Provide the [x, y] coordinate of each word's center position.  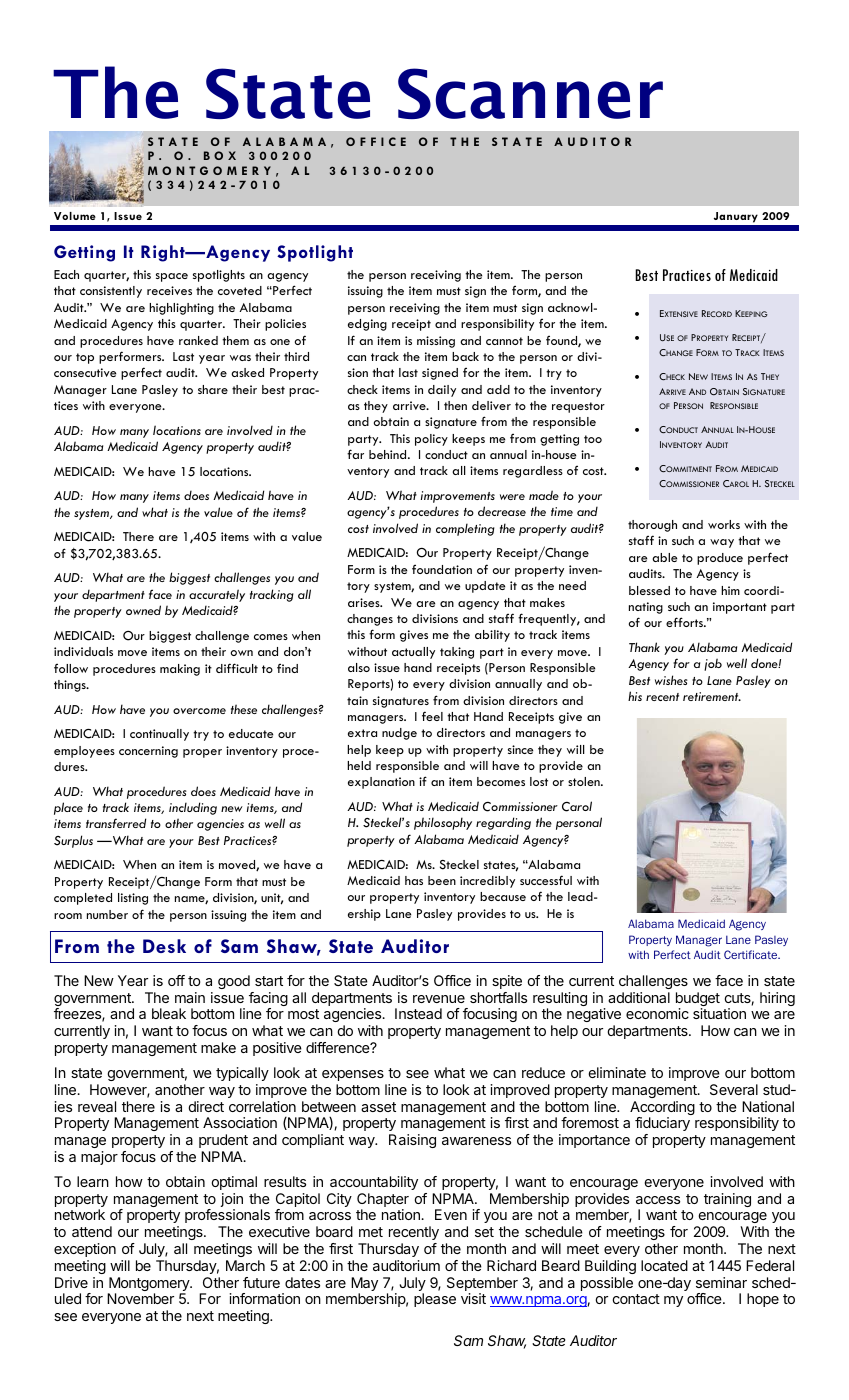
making [180, 670]
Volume [75, 216]
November [140, 1298]
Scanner [530, 93]
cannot [504, 341]
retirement [712, 696]
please [435, 1300]
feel [432, 716]
